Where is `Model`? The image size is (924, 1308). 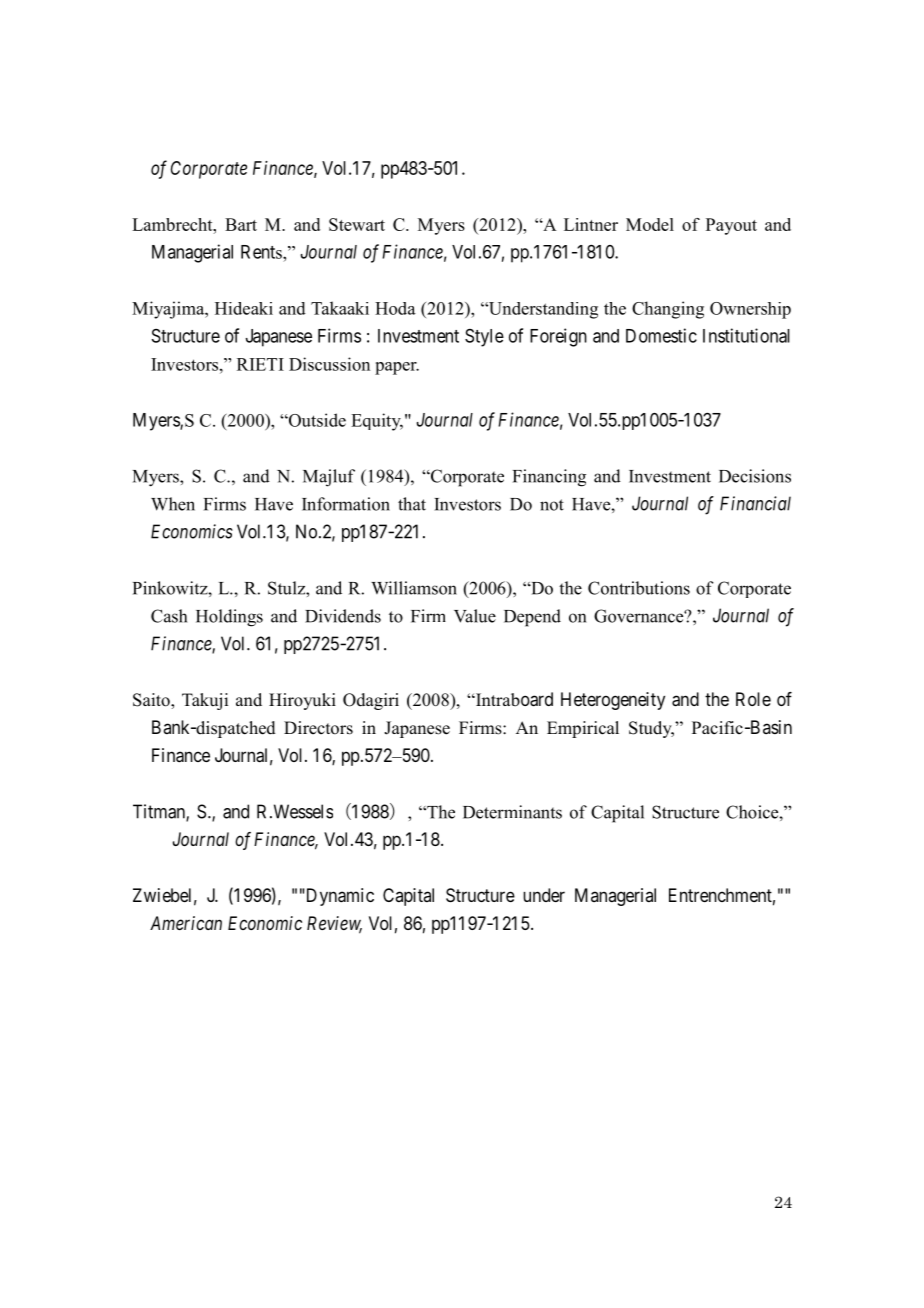 Model is located at coordinates (650, 224).
